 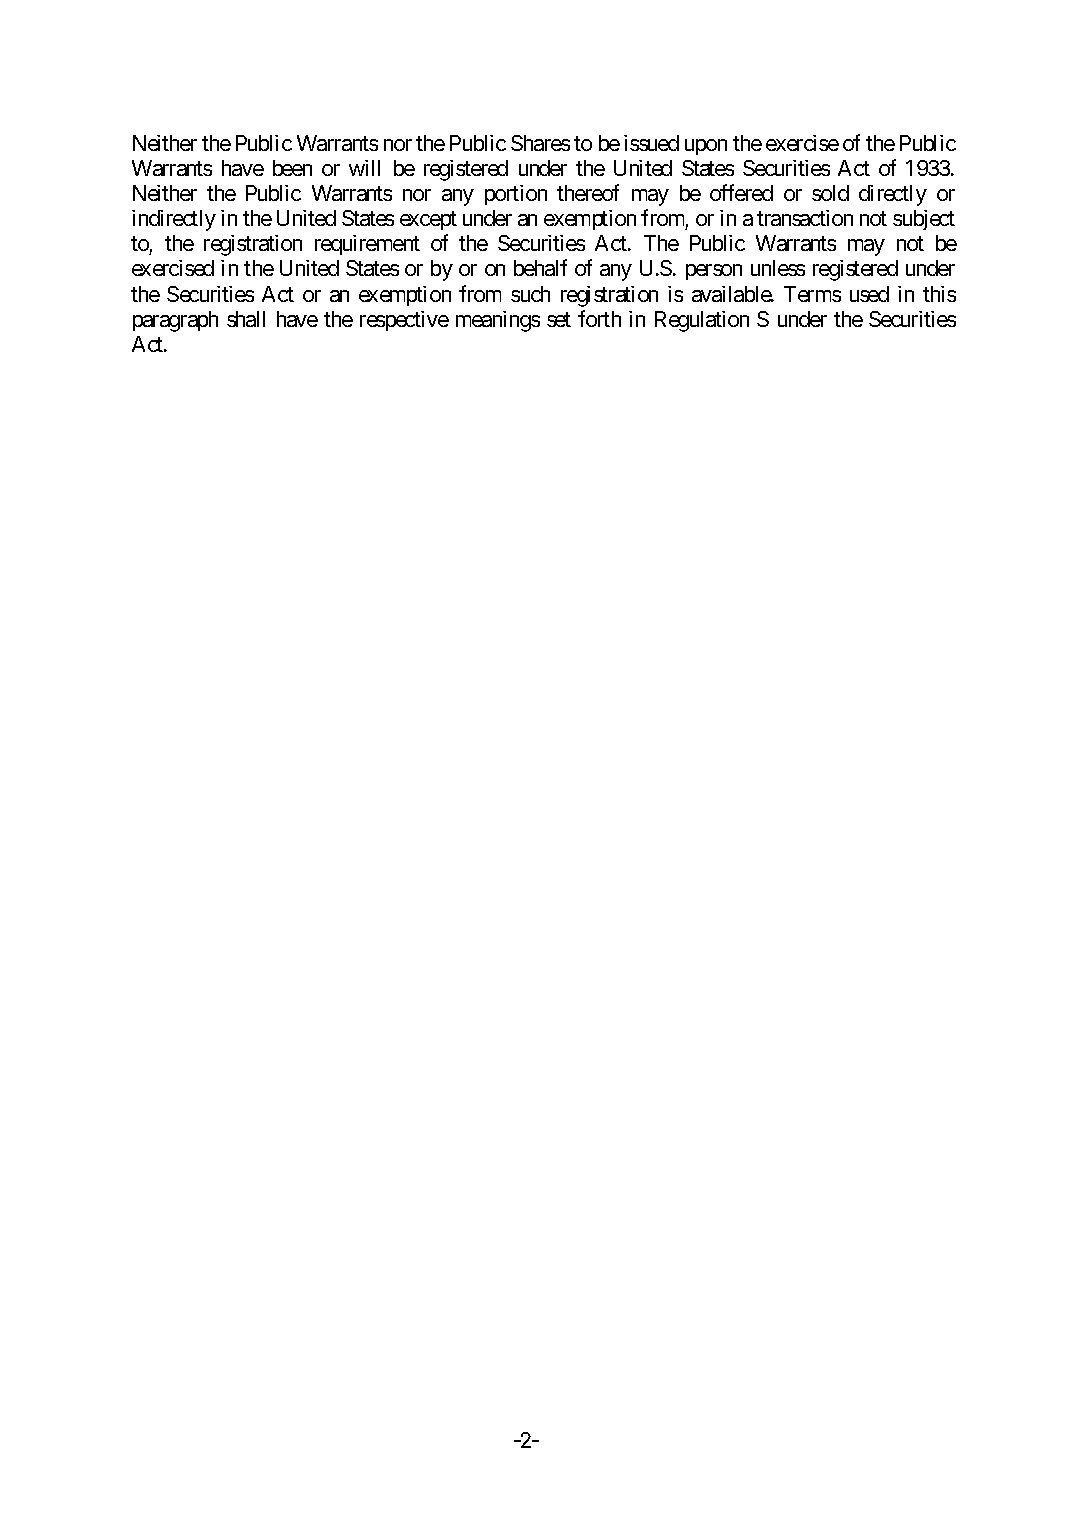 What do you see at coordinates (805, 218) in the screenshot?
I see `transaction` at bounding box center [805, 218].
